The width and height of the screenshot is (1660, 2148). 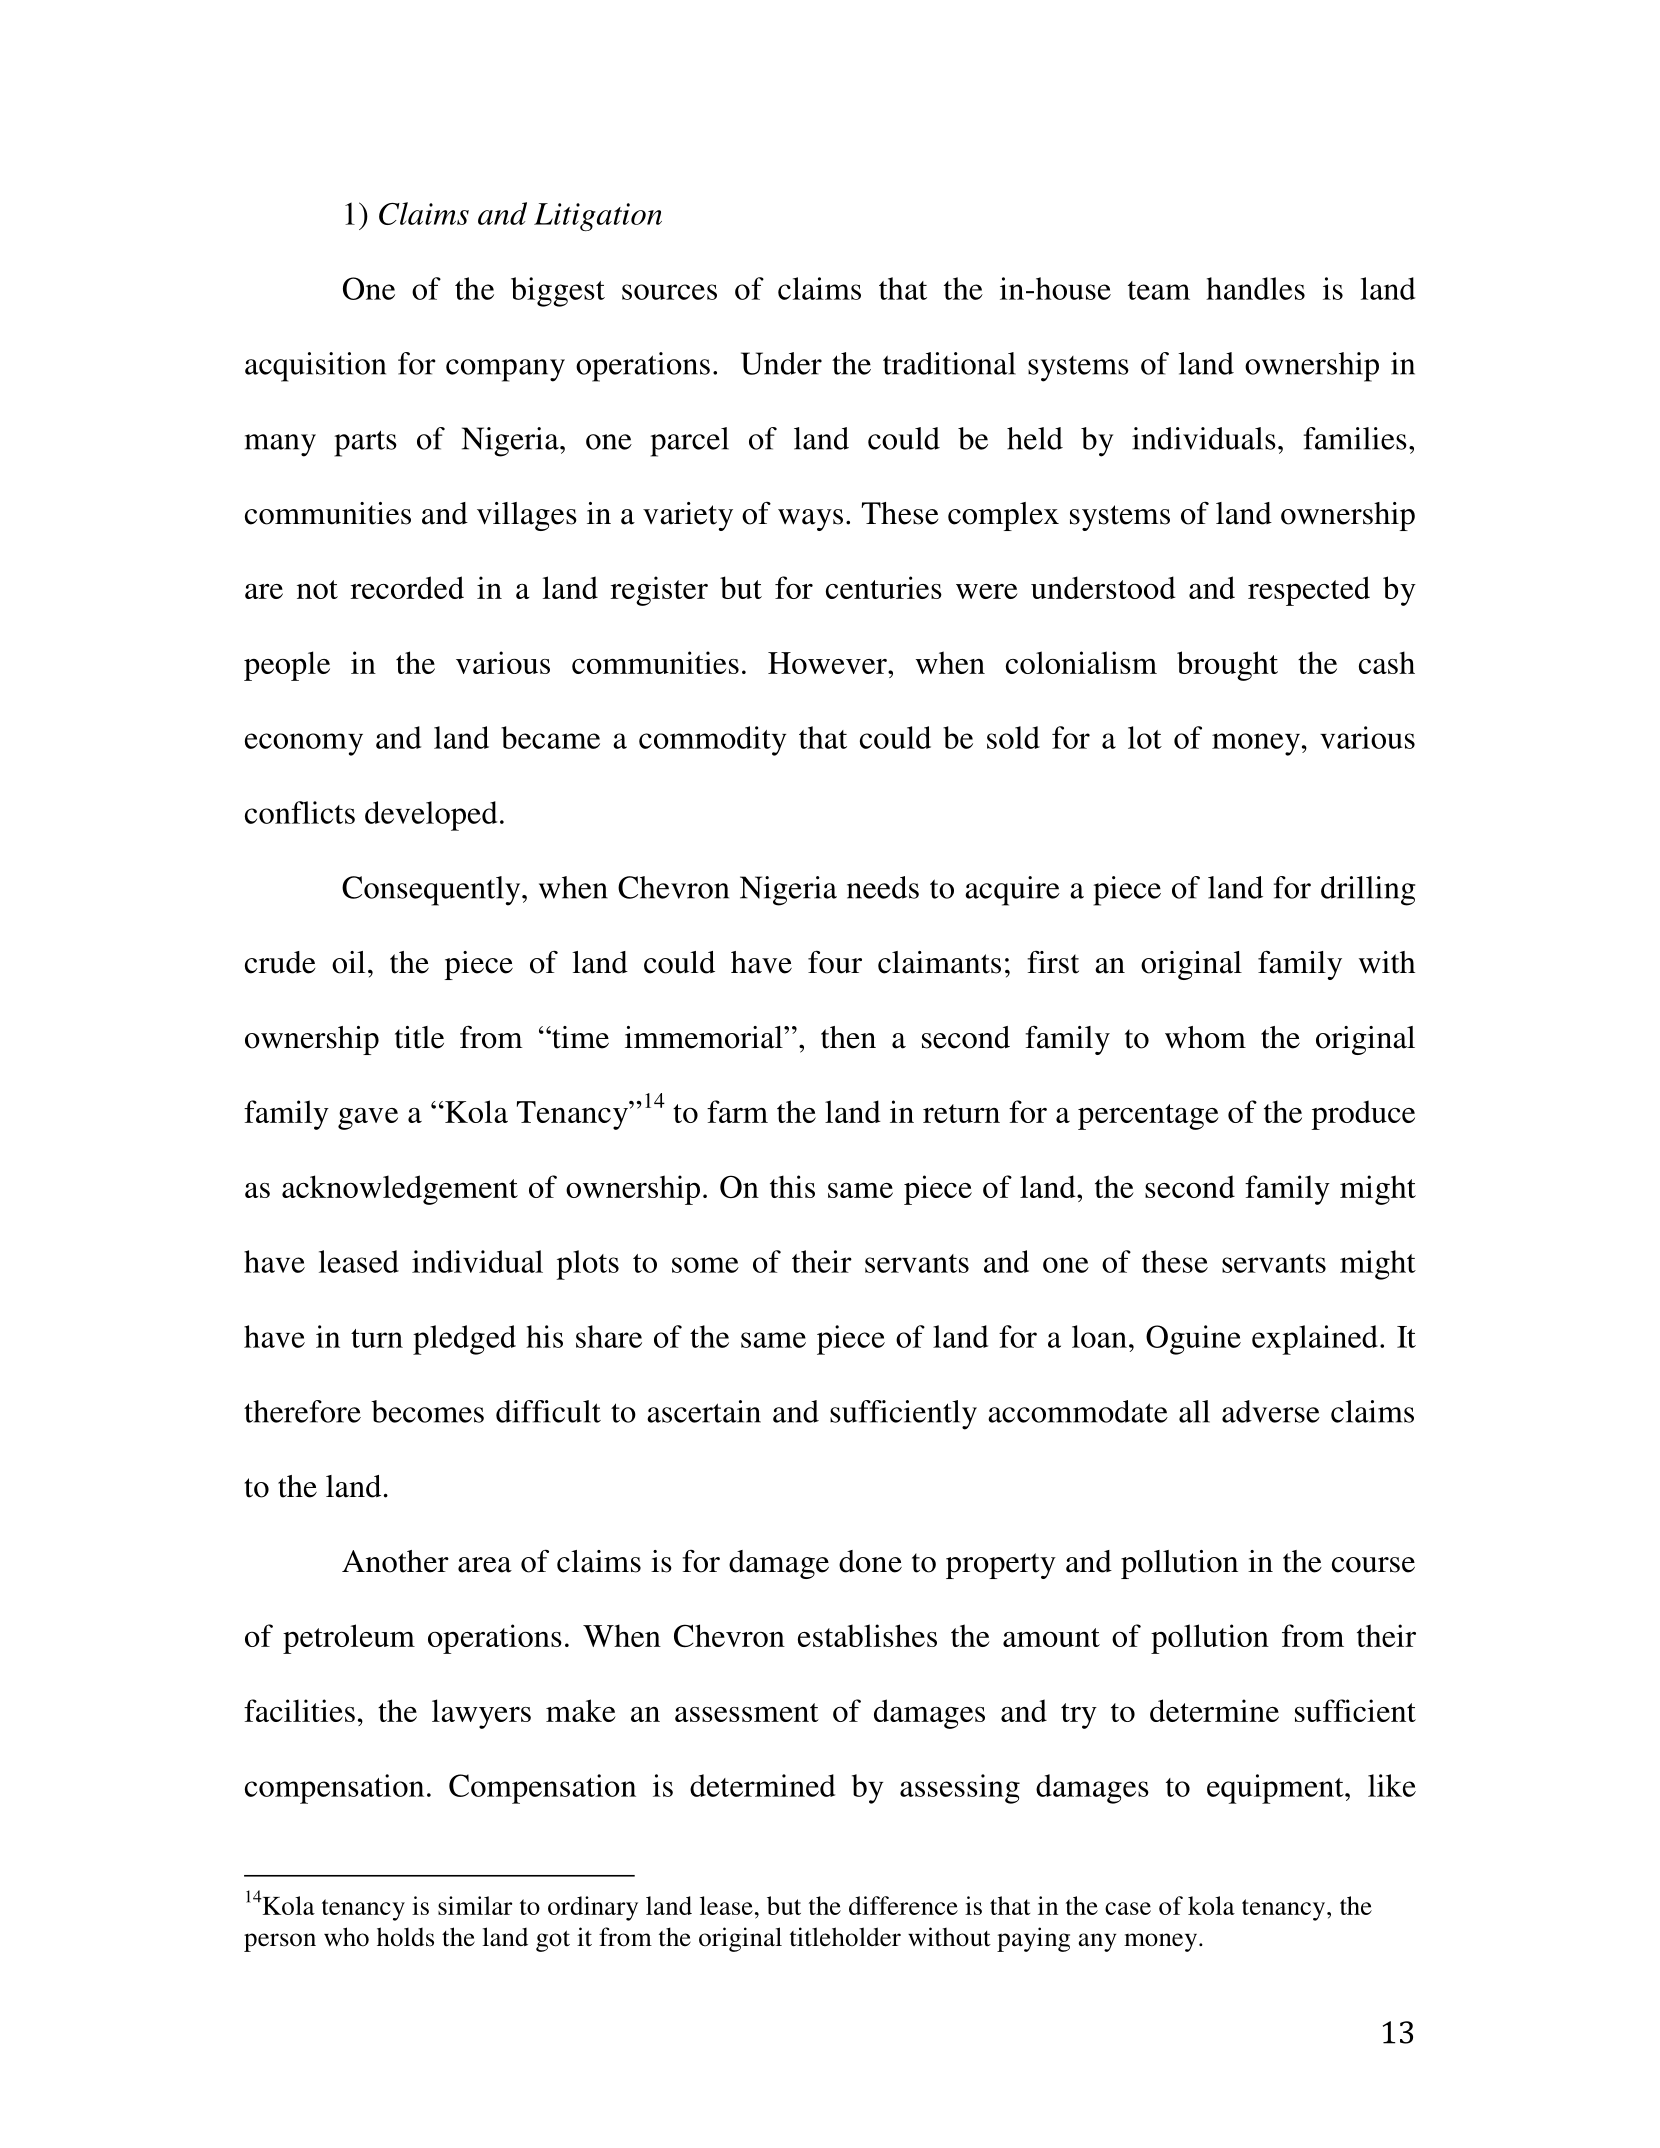 I want to click on holds, so click(x=405, y=1937).
